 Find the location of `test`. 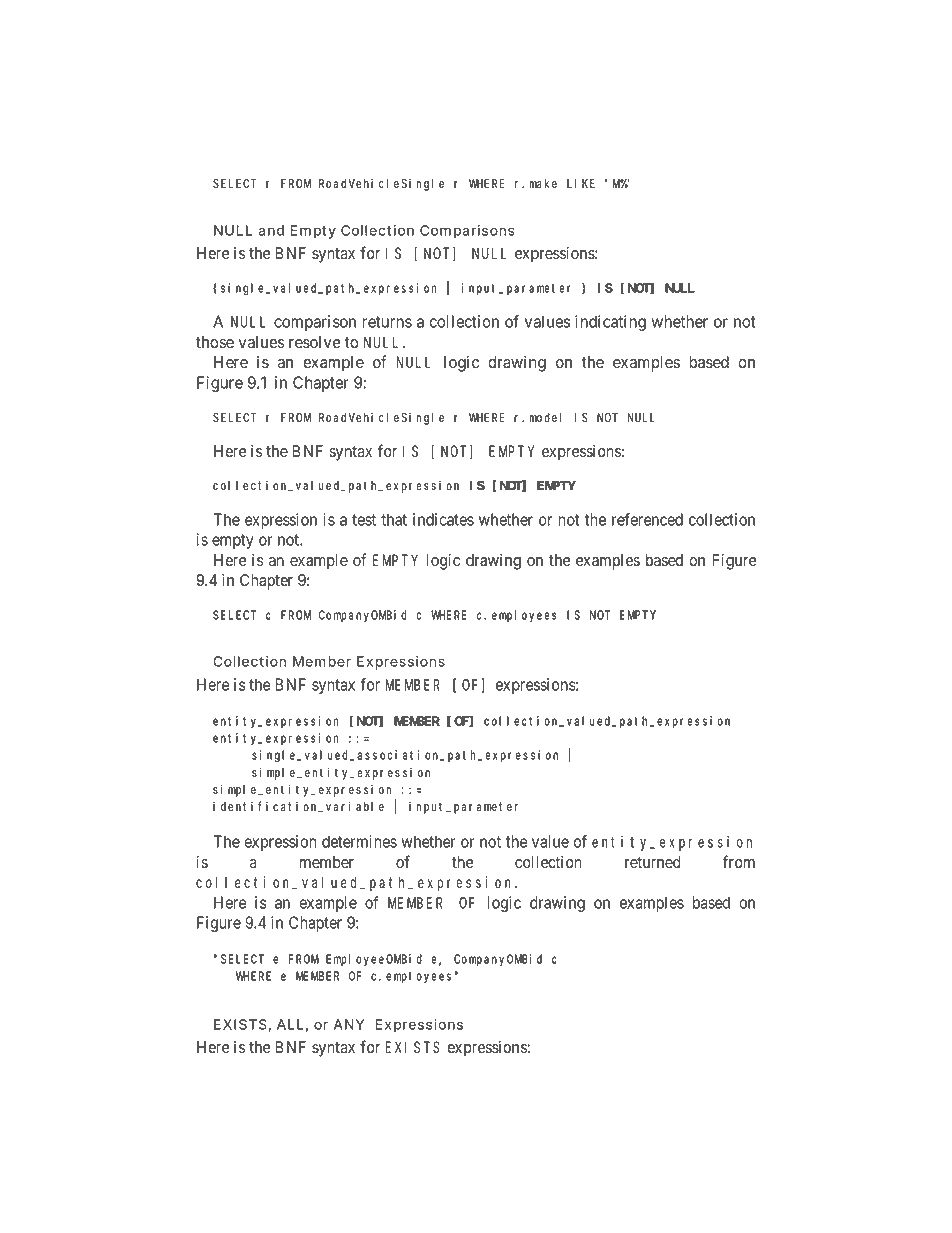

test is located at coordinates (364, 520).
